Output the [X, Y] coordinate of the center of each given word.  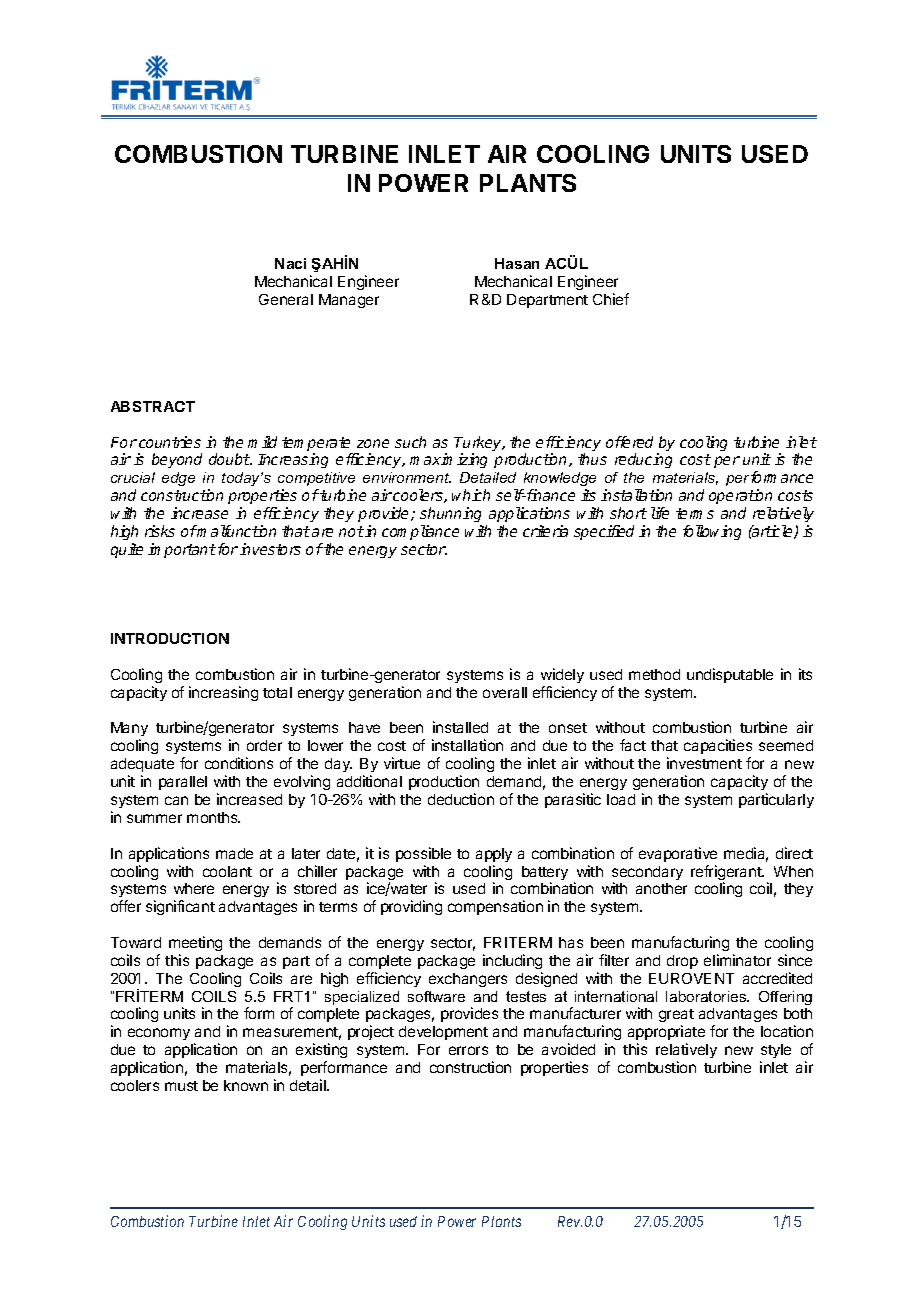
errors [468, 1050]
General [286, 299]
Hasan [517, 263]
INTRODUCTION [170, 638]
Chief [611, 299]
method [654, 674]
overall [505, 692]
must [181, 1086]
